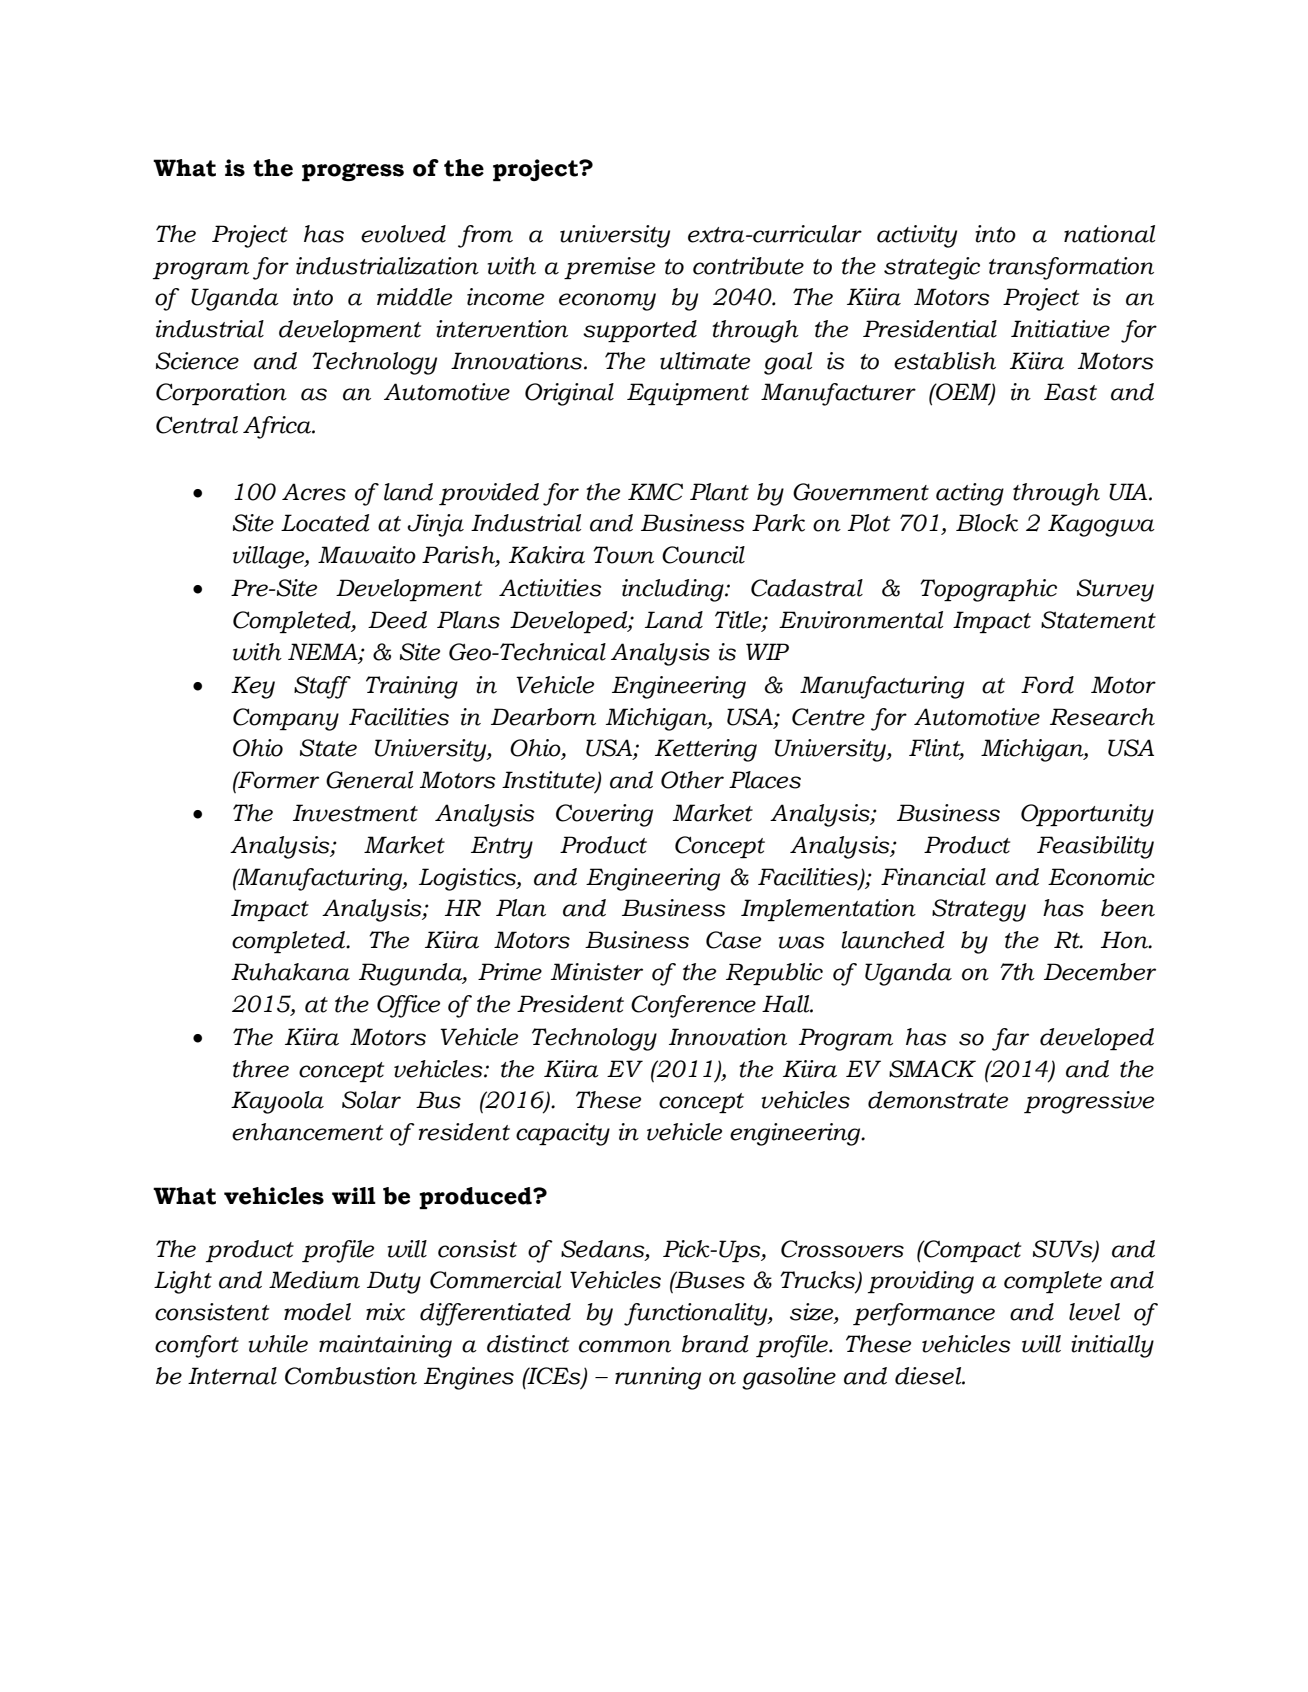 The width and height of the page is (1308, 1692). What do you see at coordinates (604, 815) in the page?
I see `Covering` at bounding box center [604, 815].
